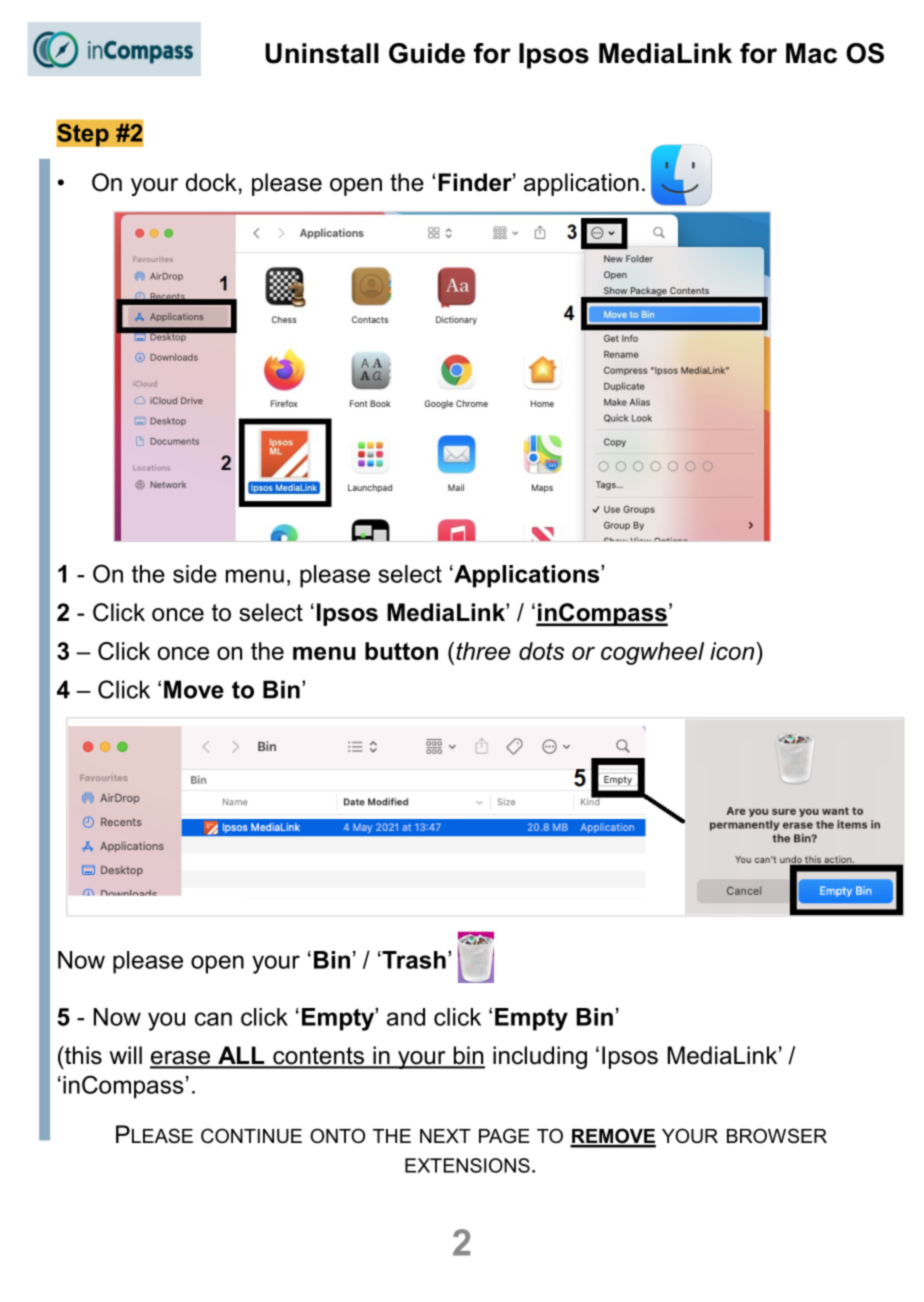  Describe the element at coordinates (811, 53) in the image. I see `Mac` at that location.
